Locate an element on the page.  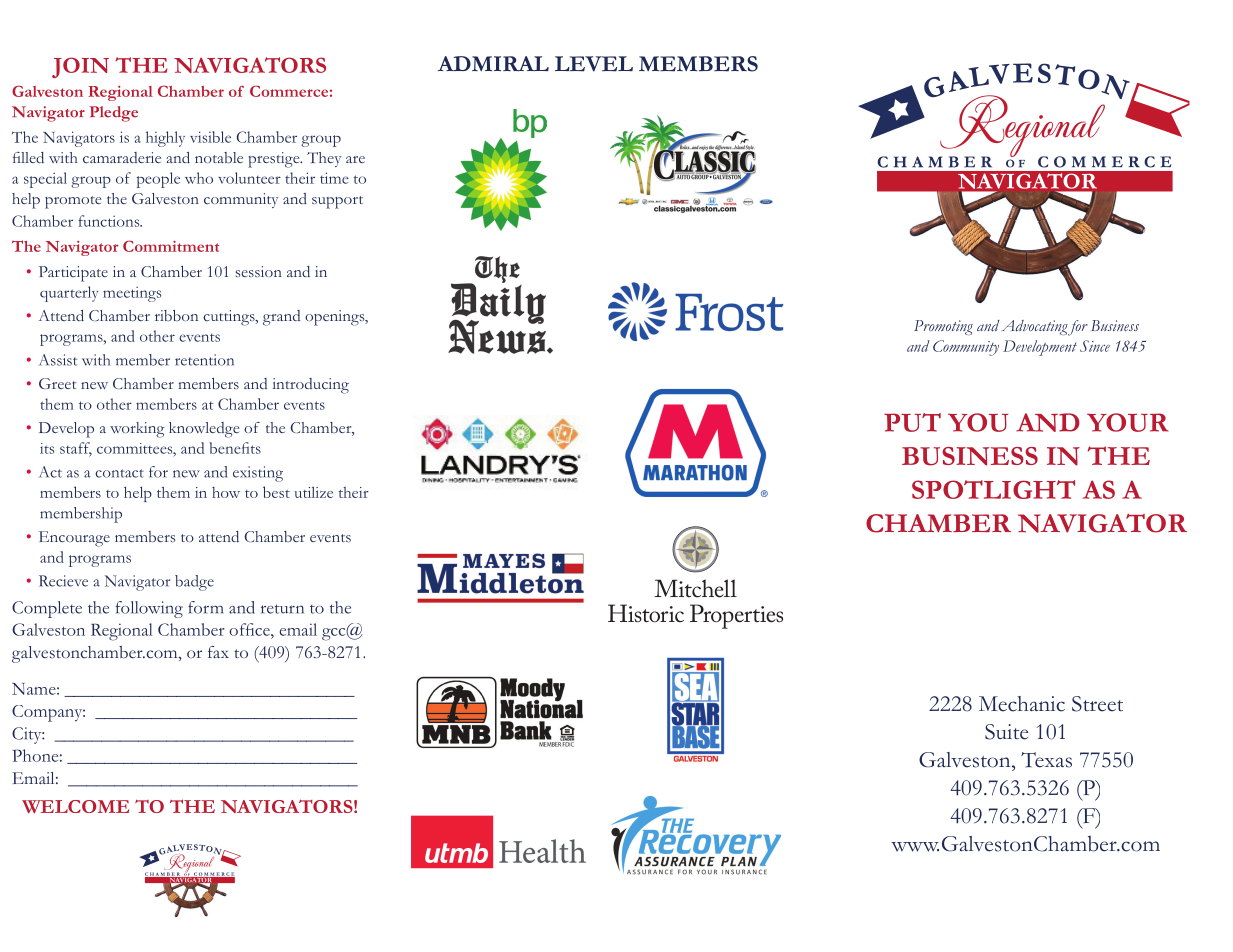
ADMIRAL is located at coordinates (493, 64).
